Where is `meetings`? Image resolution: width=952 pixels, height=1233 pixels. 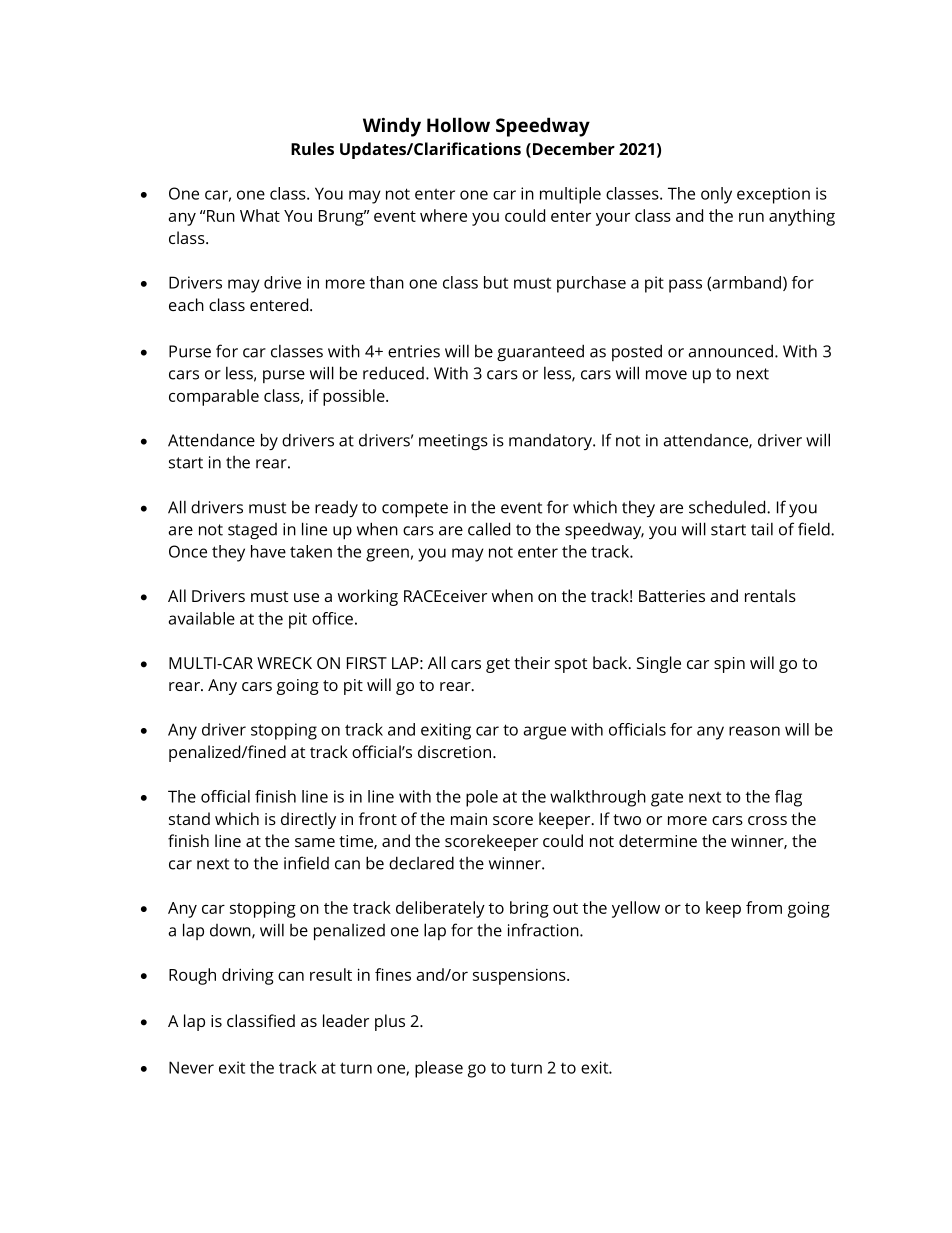 meetings is located at coordinates (453, 442).
